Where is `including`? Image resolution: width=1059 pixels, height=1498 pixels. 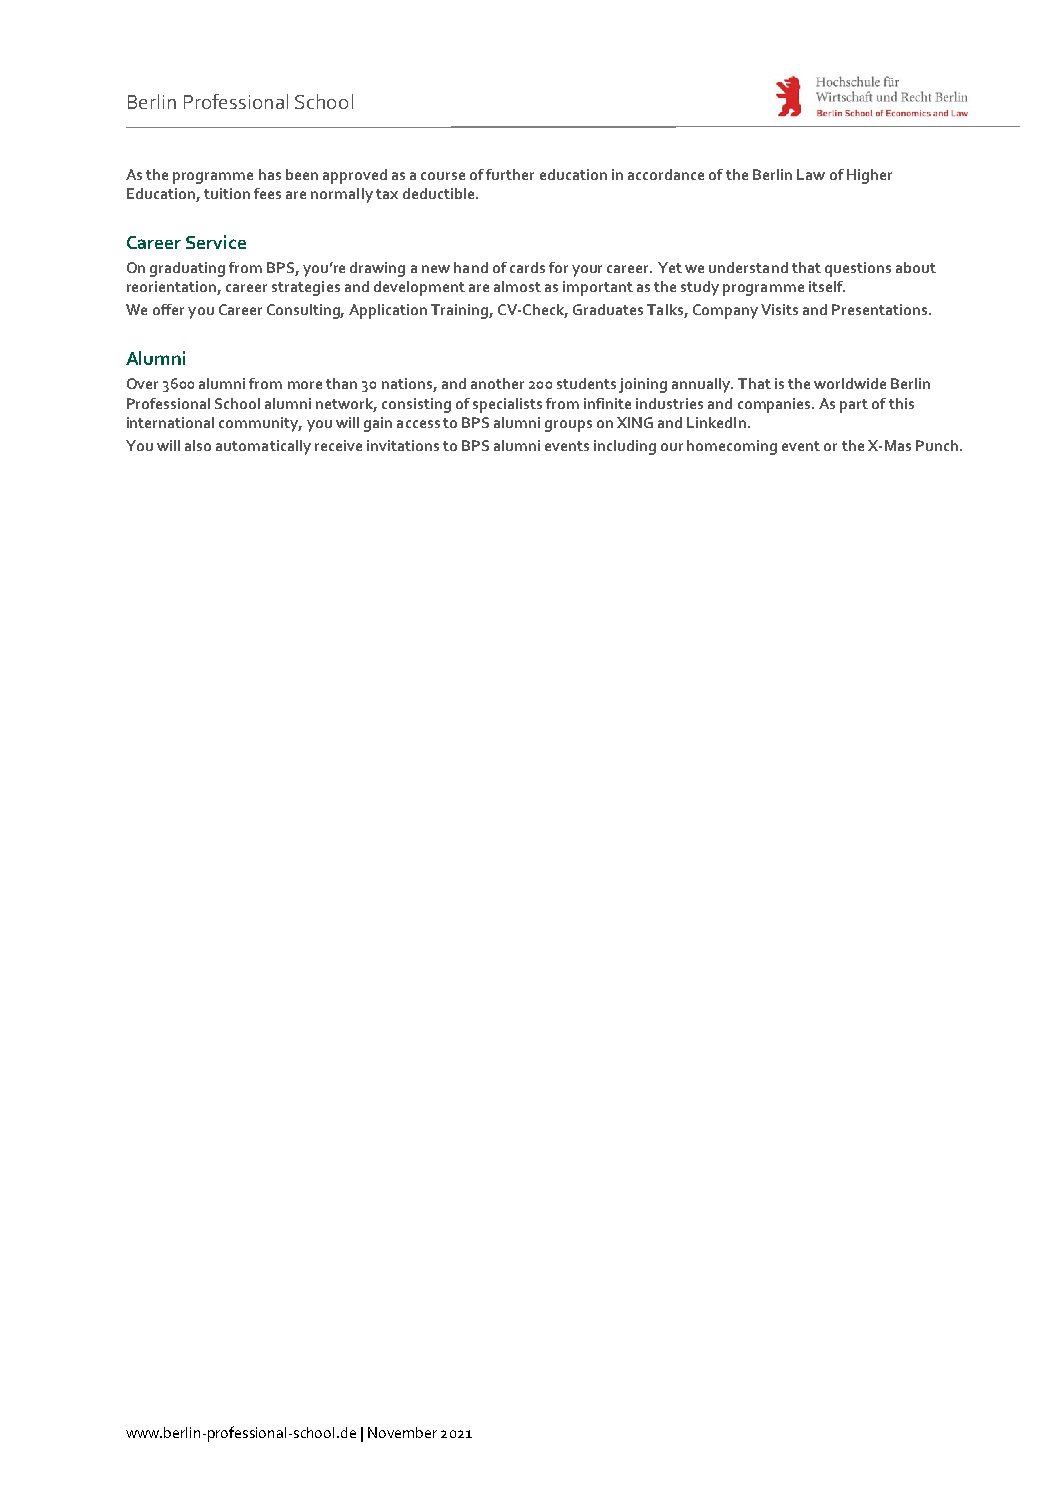
including is located at coordinates (625, 447).
